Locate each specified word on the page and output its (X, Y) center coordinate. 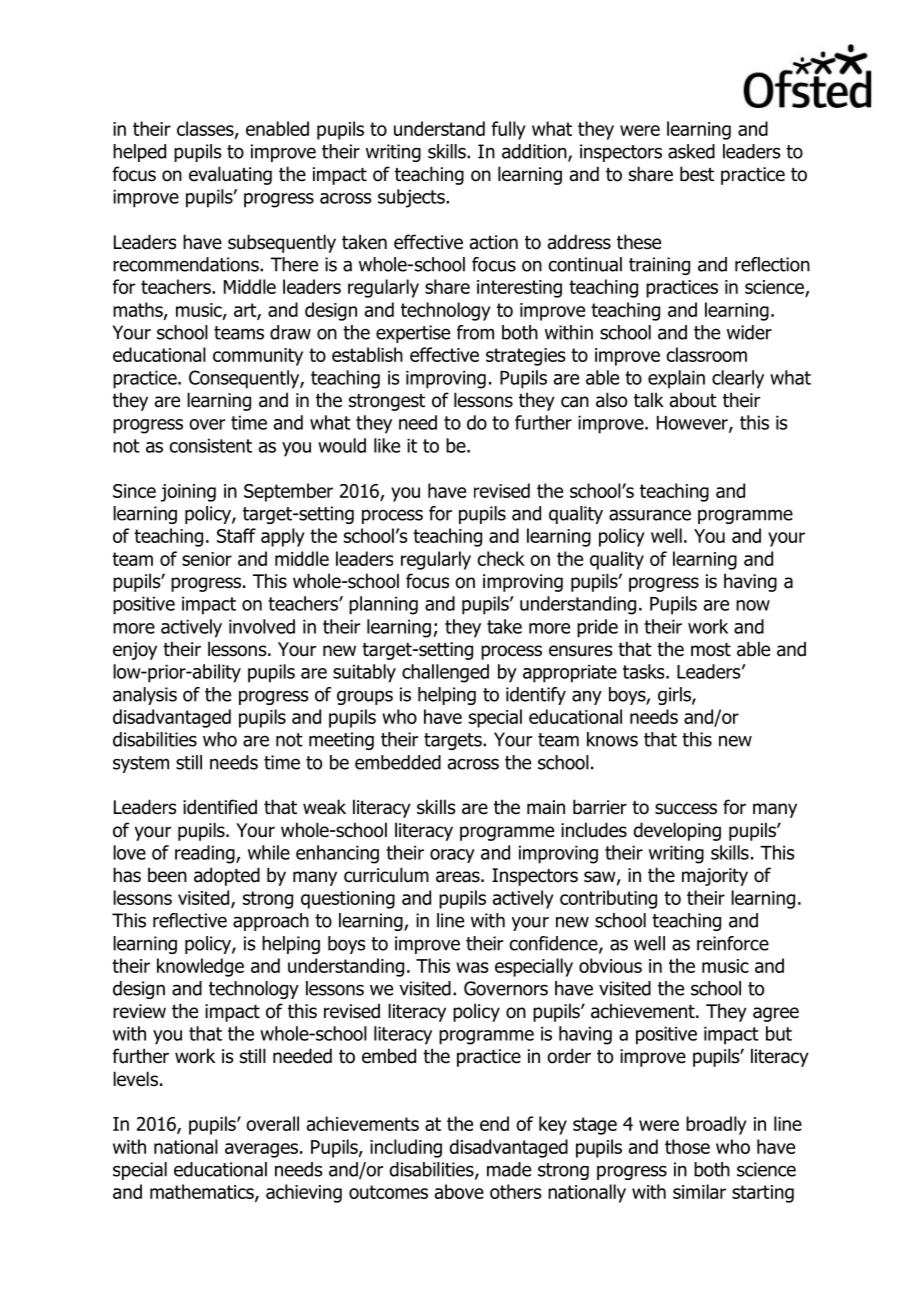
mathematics (203, 1192)
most (711, 650)
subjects (412, 198)
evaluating (230, 175)
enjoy (135, 651)
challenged (445, 673)
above (459, 1191)
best (697, 174)
